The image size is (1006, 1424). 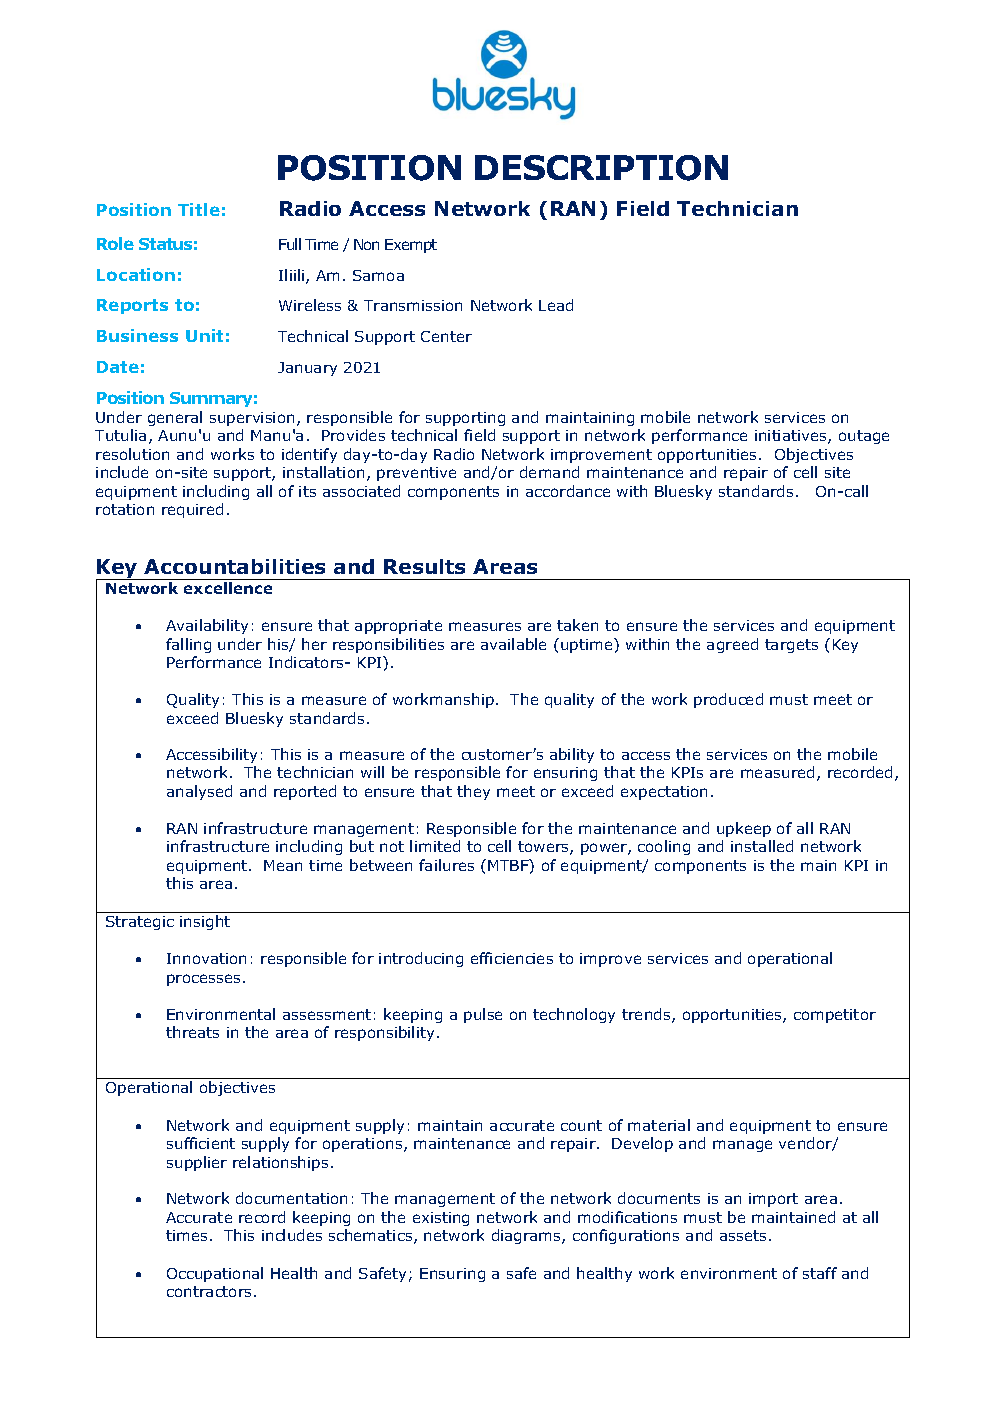 What do you see at coordinates (199, 792) in the screenshot?
I see `analysed` at bounding box center [199, 792].
